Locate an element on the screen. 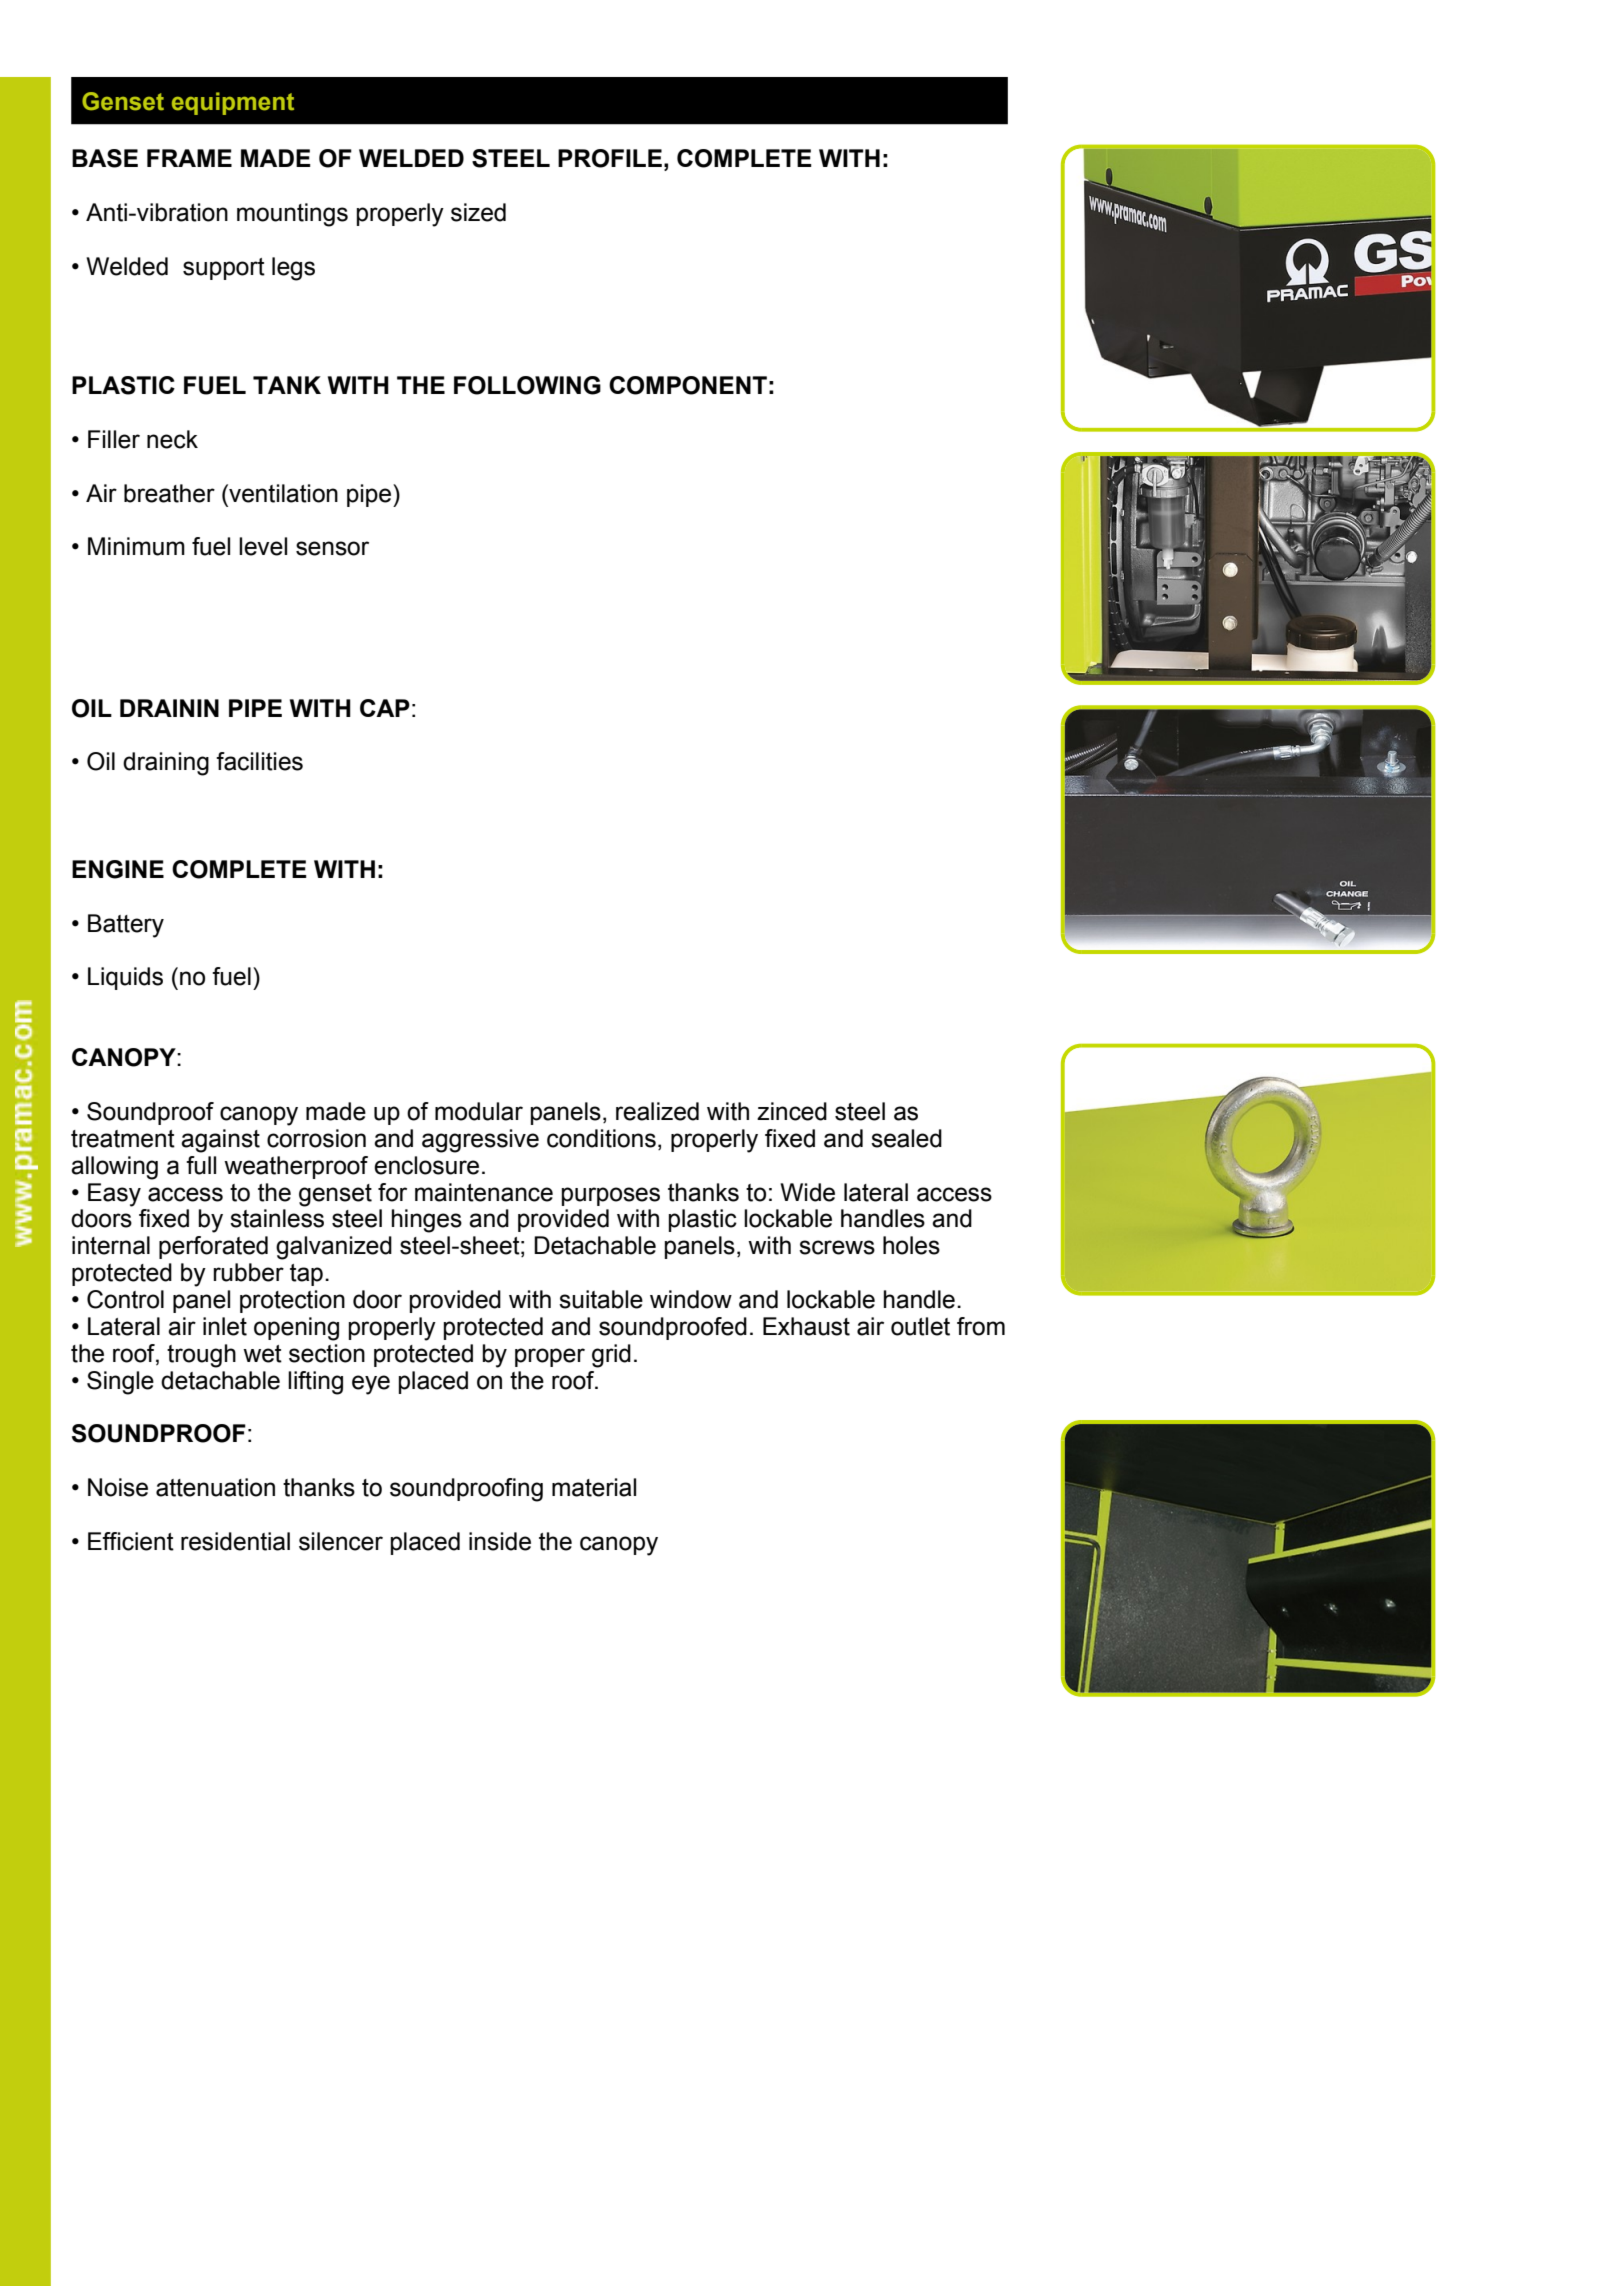 The height and width of the screenshot is (2286, 1616). CAP is located at coordinates (385, 708).
